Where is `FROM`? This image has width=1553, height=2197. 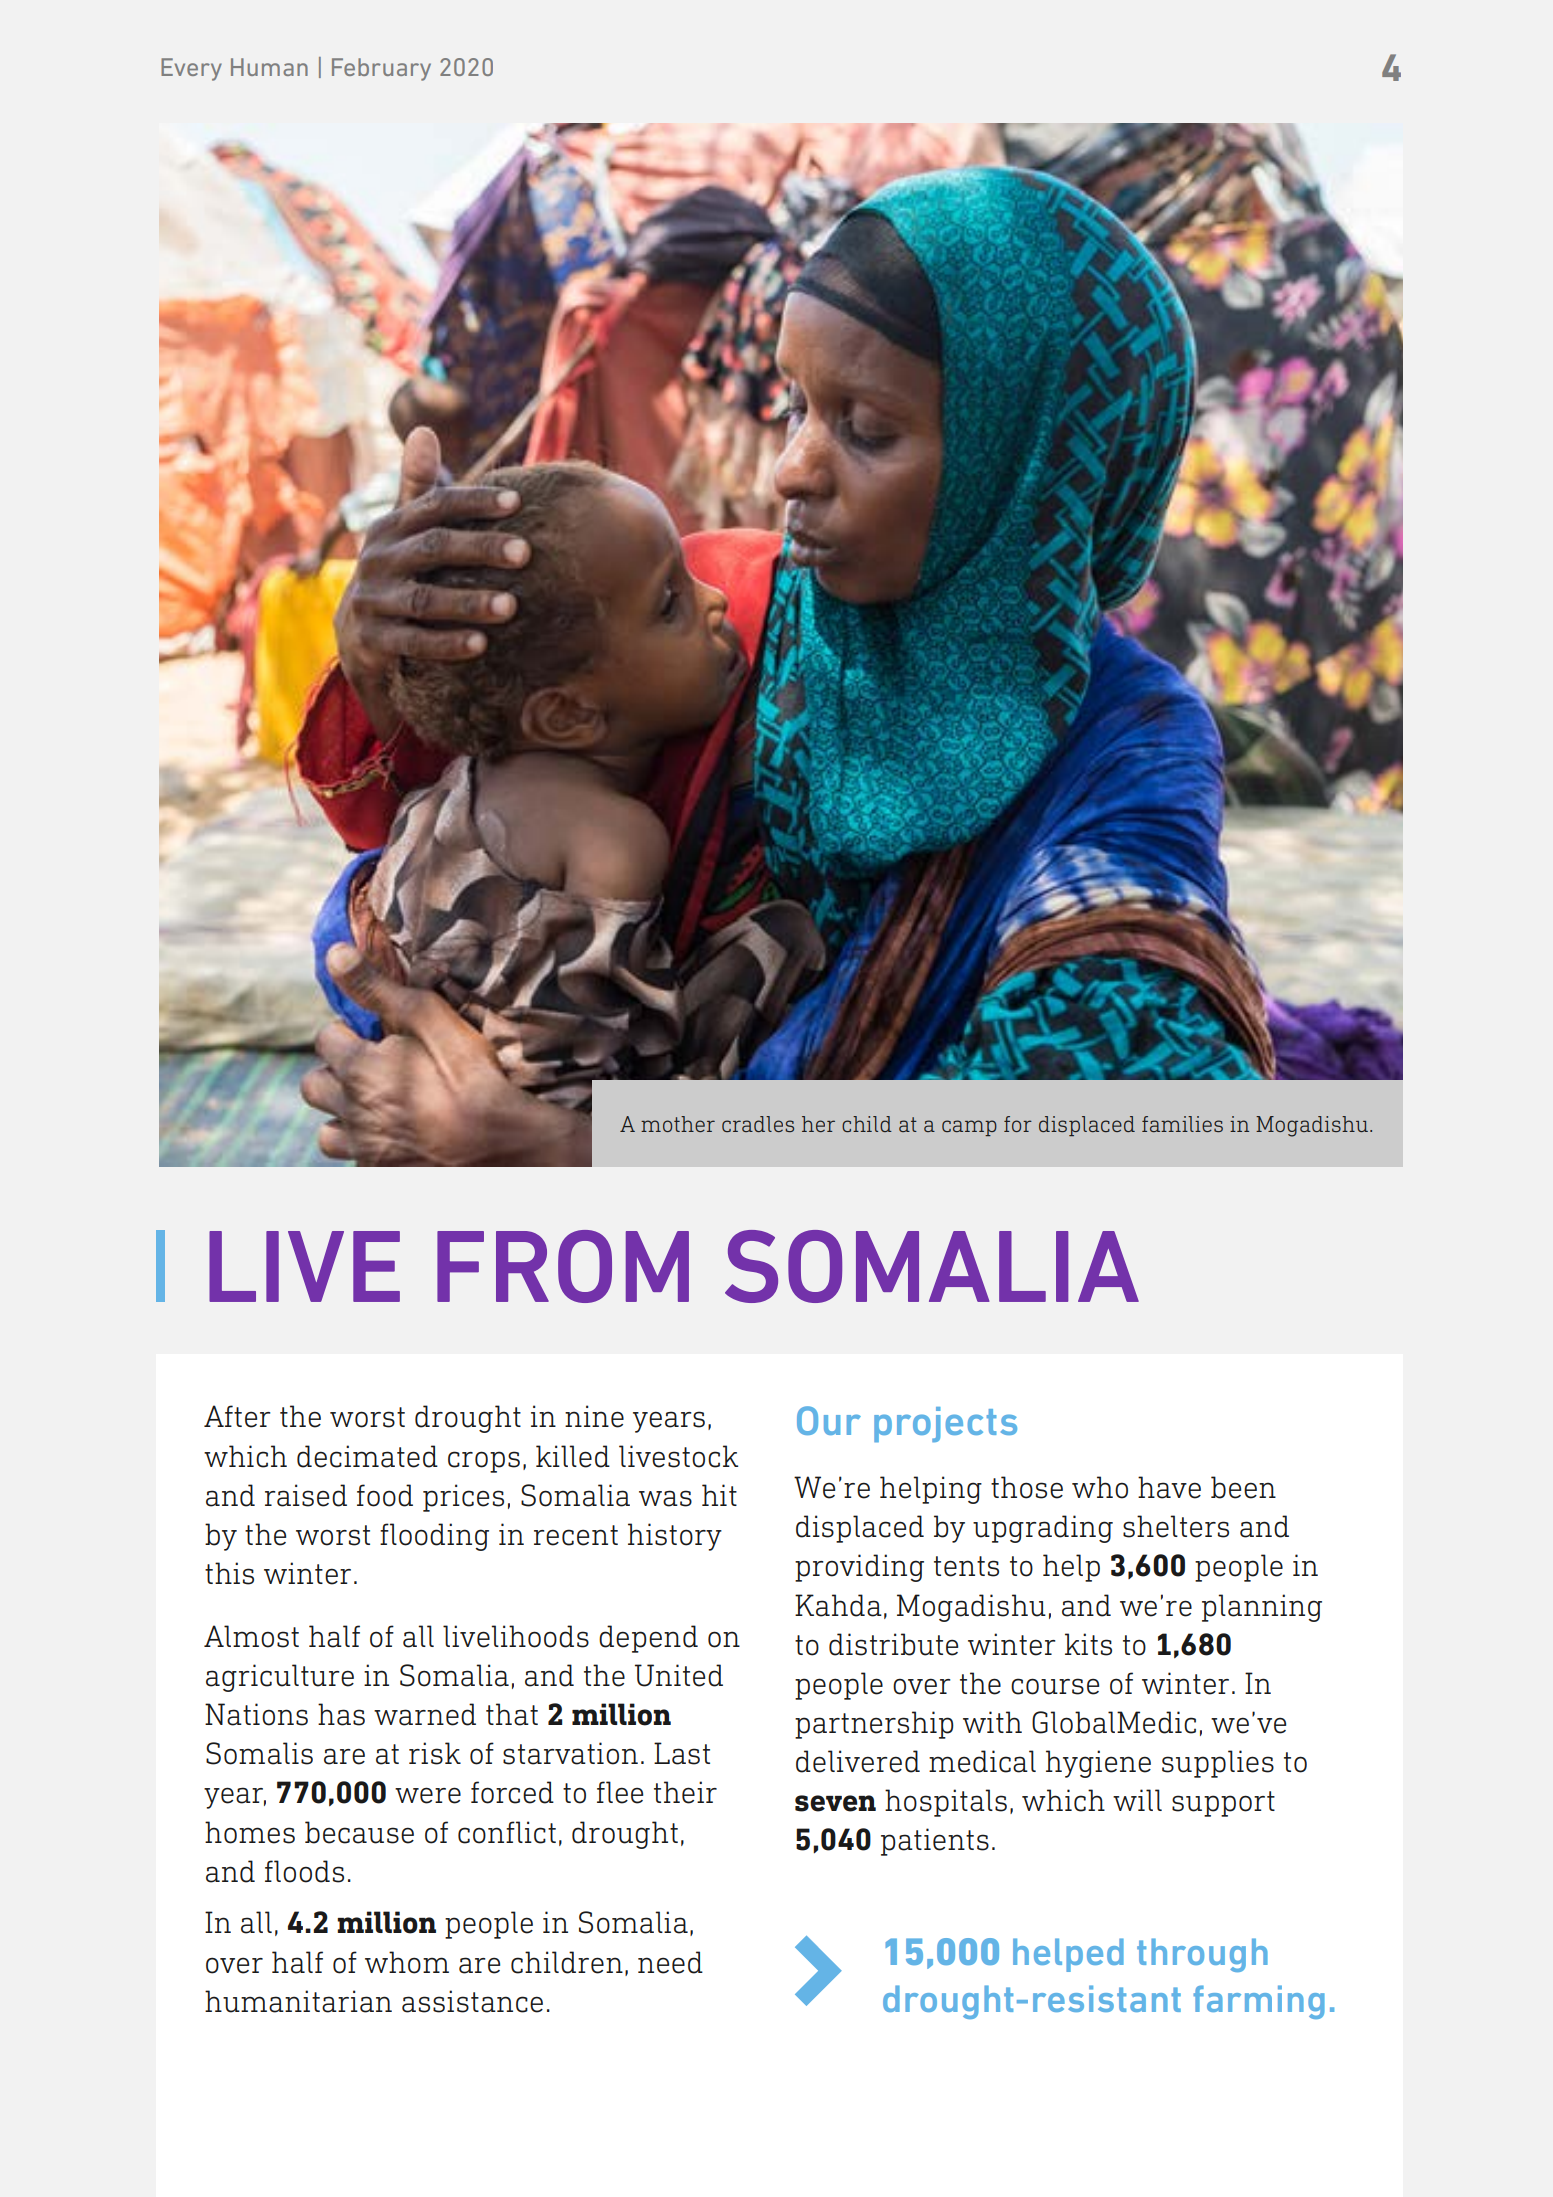
FROM is located at coordinates (563, 1266).
